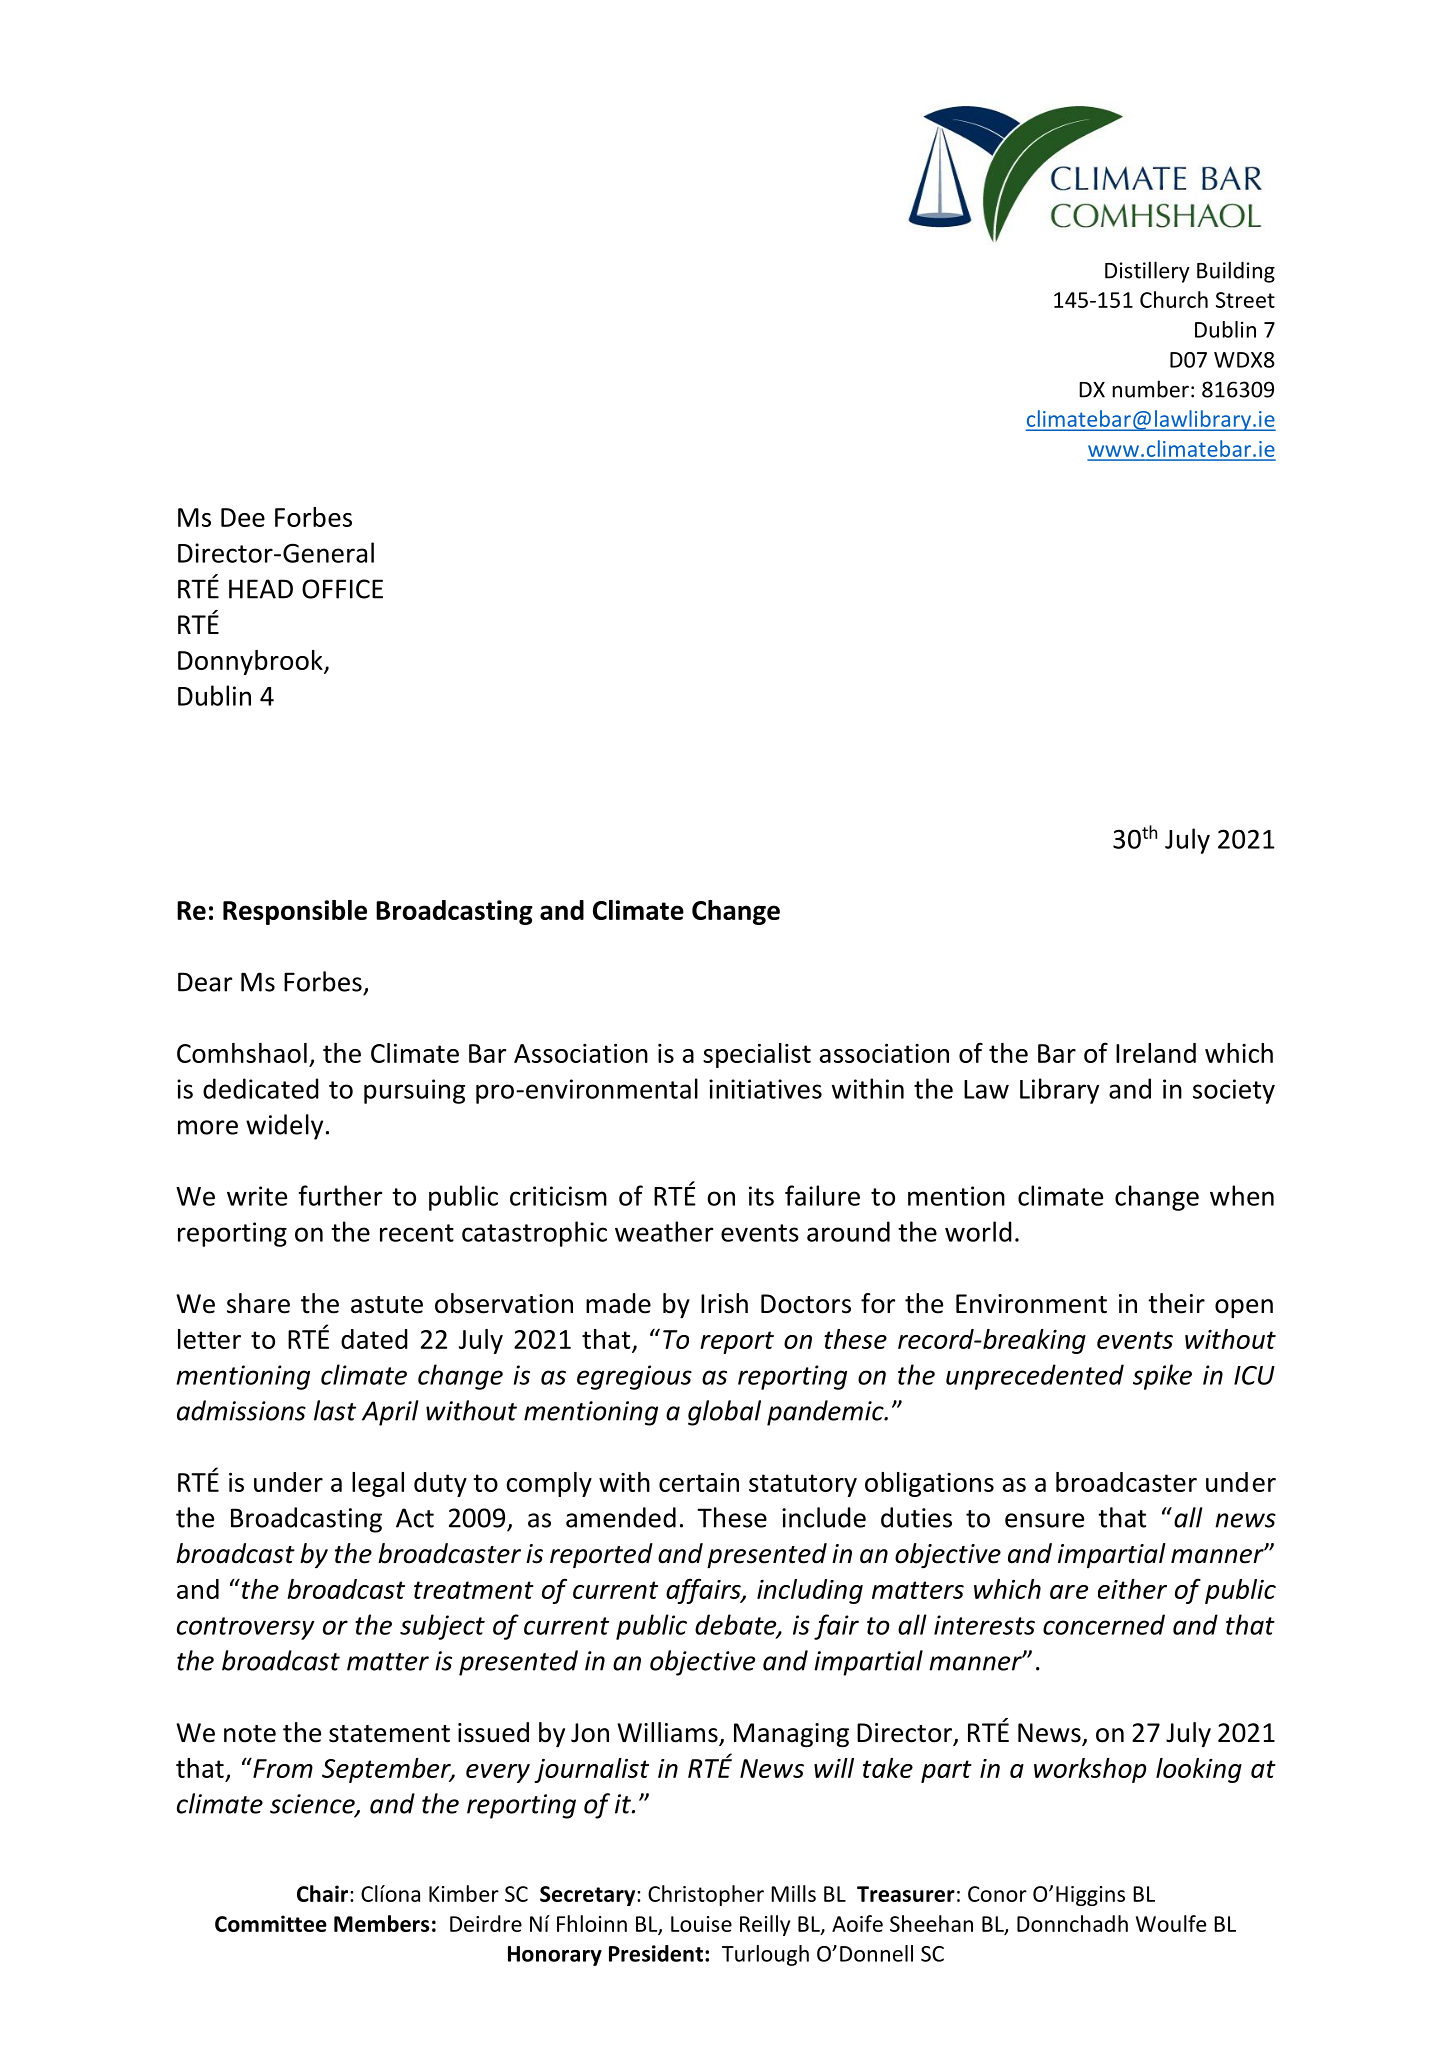 The height and width of the screenshot is (2054, 1451). What do you see at coordinates (706, 1895) in the screenshot?
I see `Christopher` at bounding box center [706, 1895].
